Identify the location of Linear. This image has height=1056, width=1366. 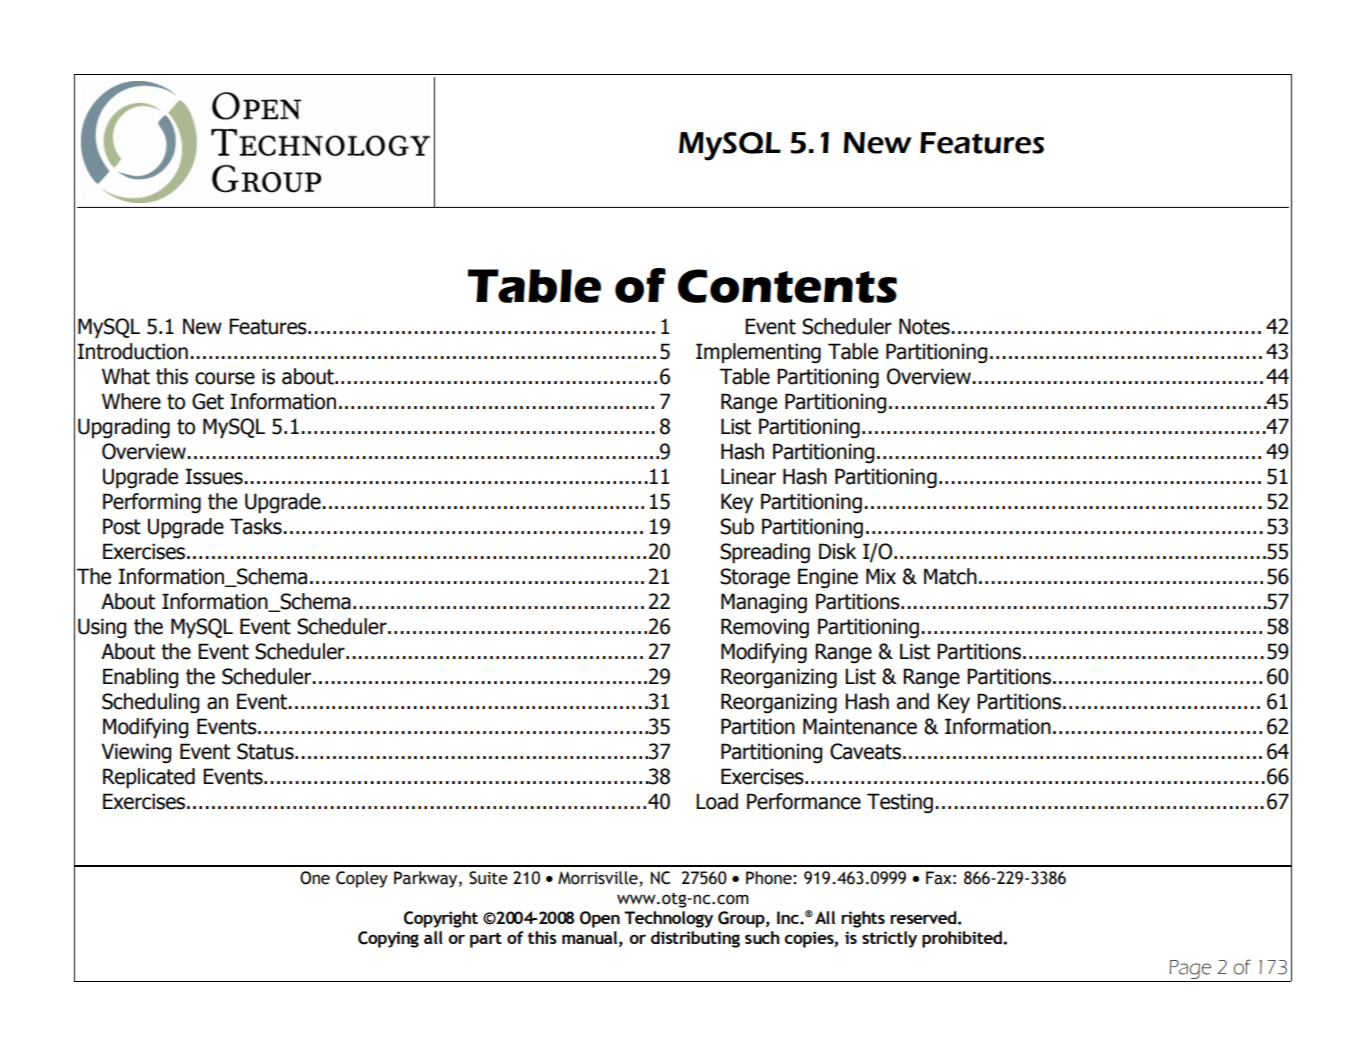
(748, 476).
